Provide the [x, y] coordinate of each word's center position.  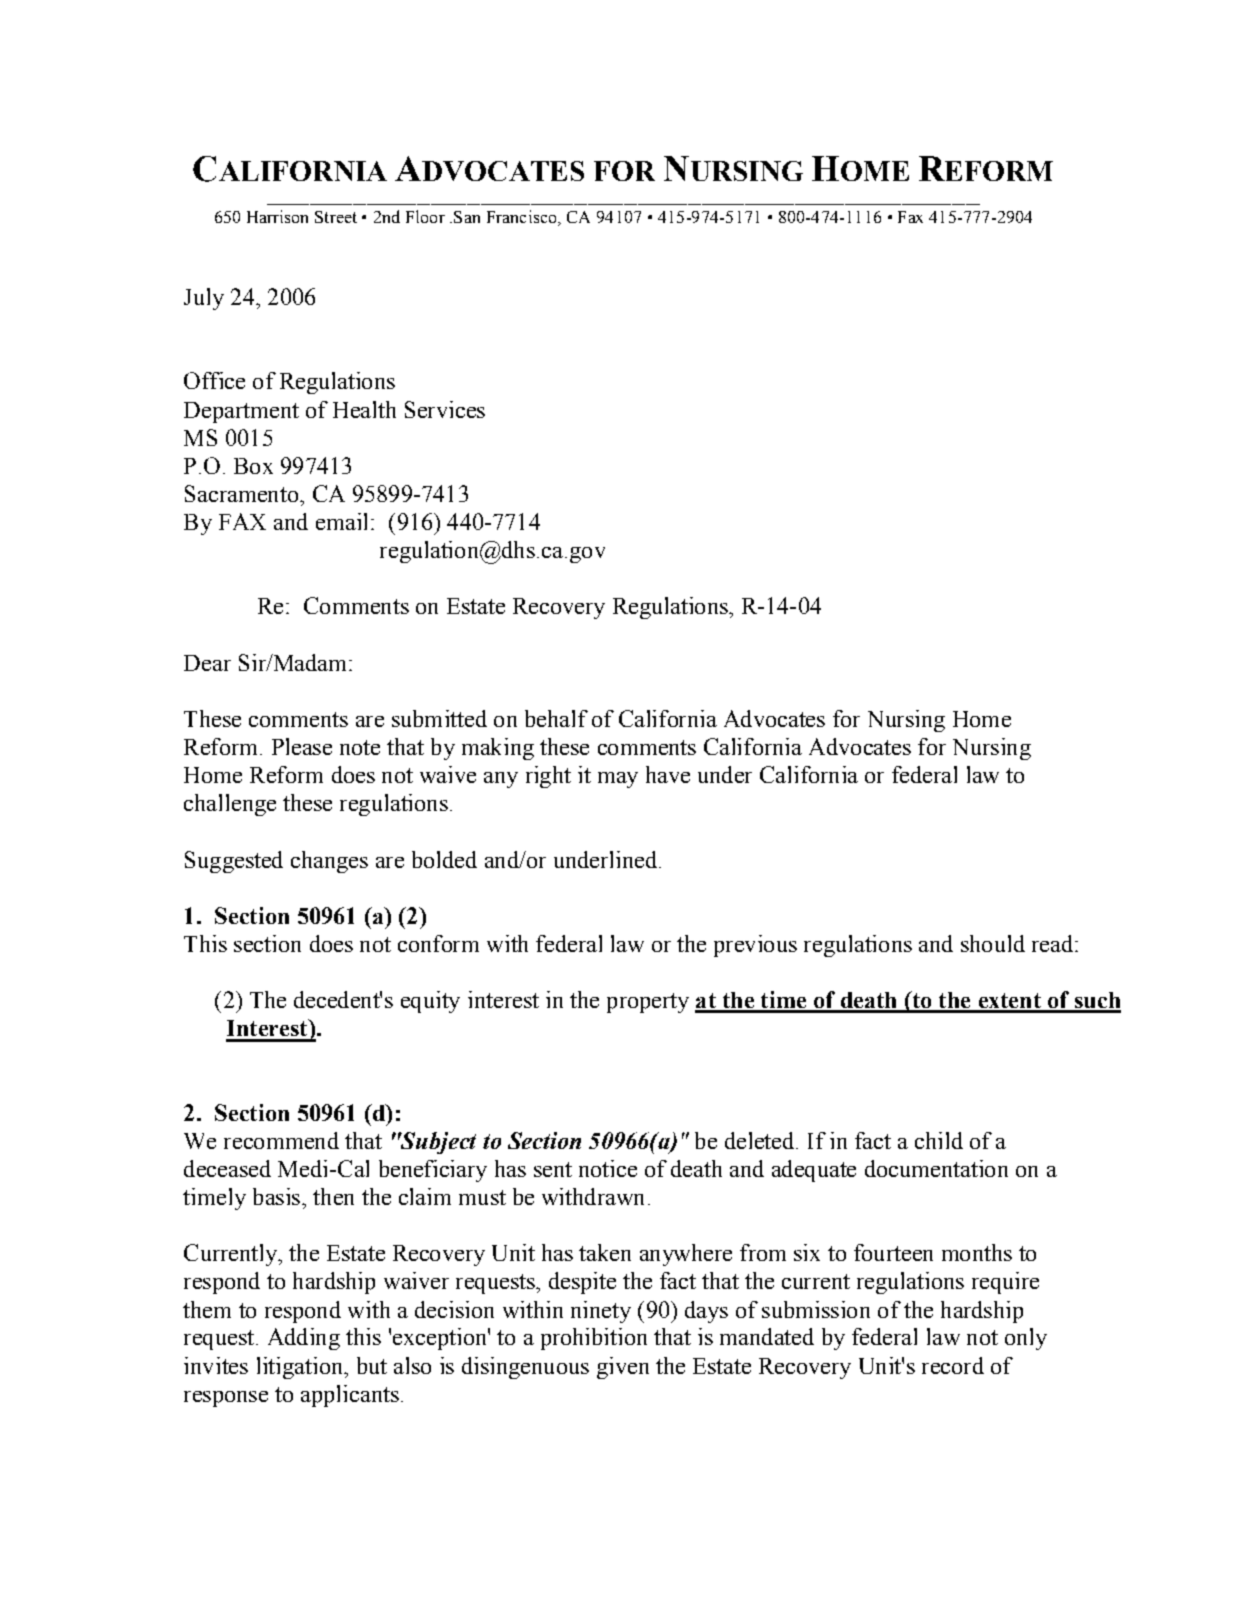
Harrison [277, 216]
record [953, 1365]
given [623, 1368]
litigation [301, 1368]
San [467, 217]
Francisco [523, 216]
